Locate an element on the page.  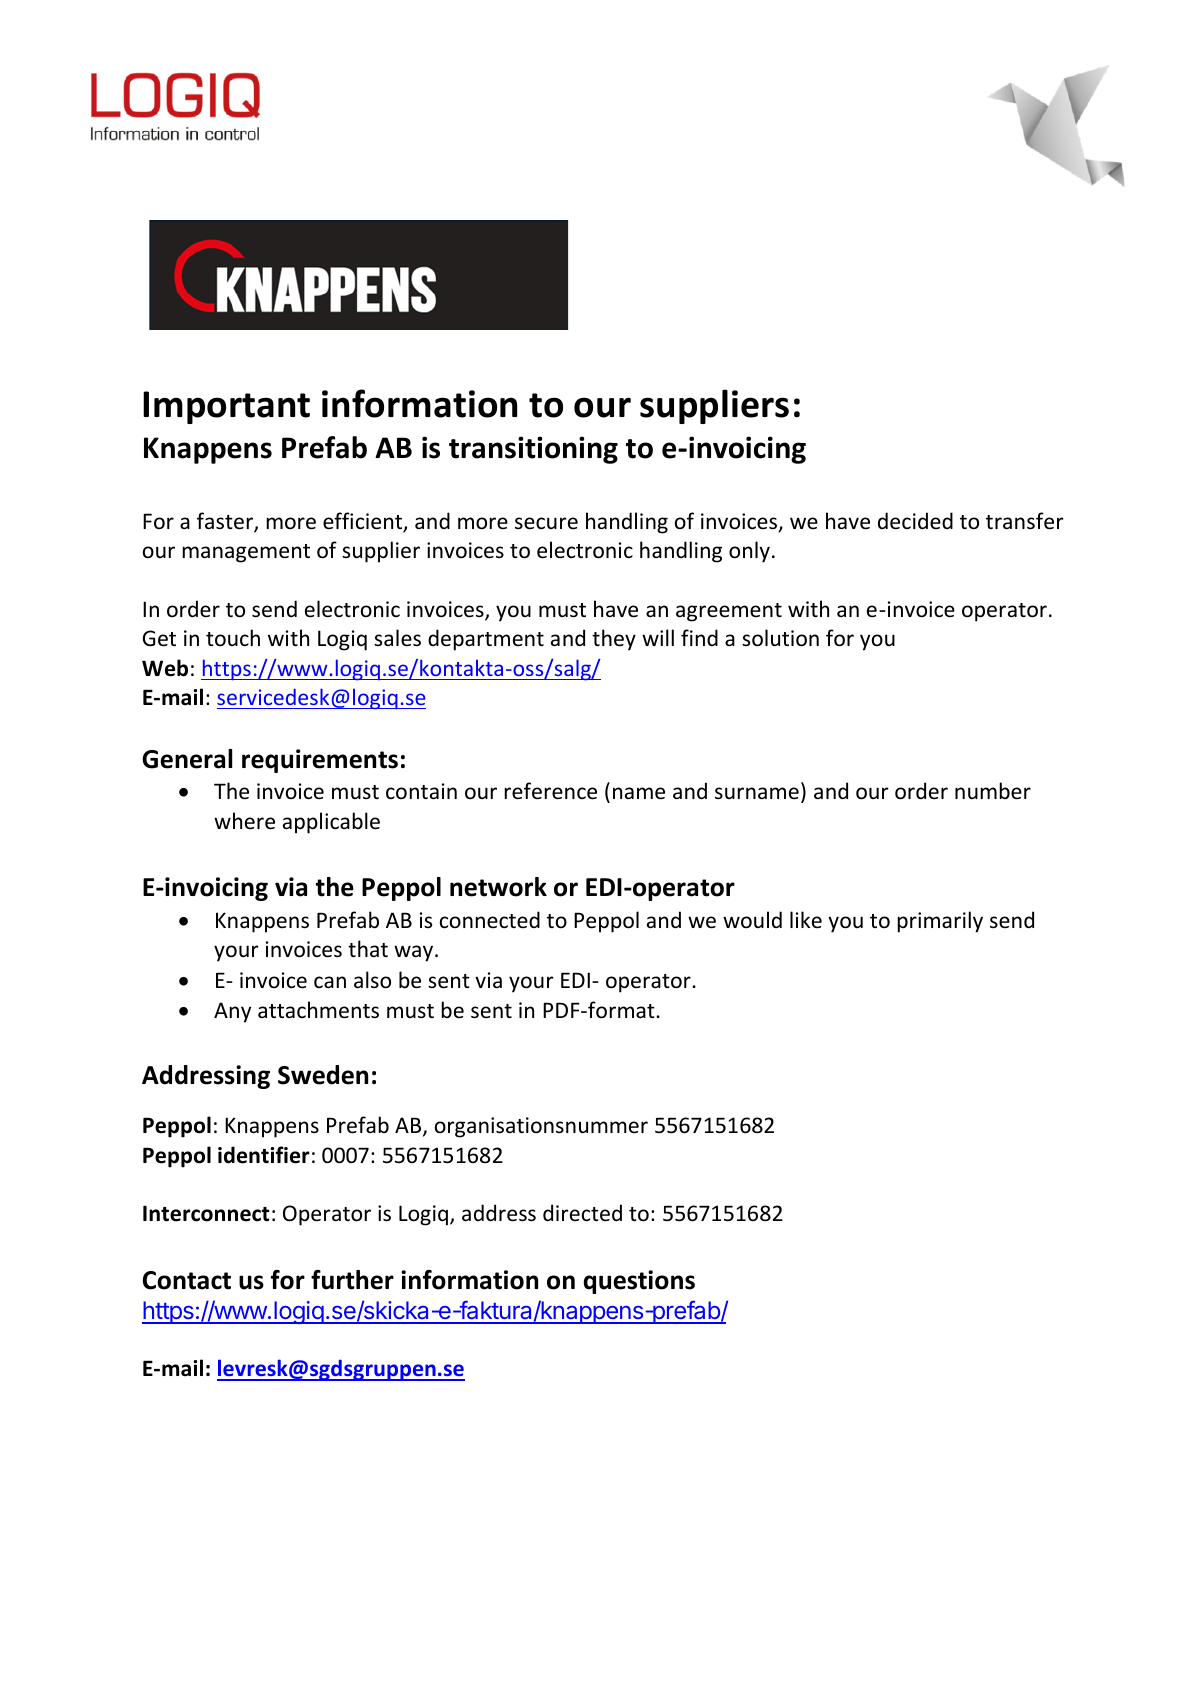
decided is located at coordinates (915, 521).
